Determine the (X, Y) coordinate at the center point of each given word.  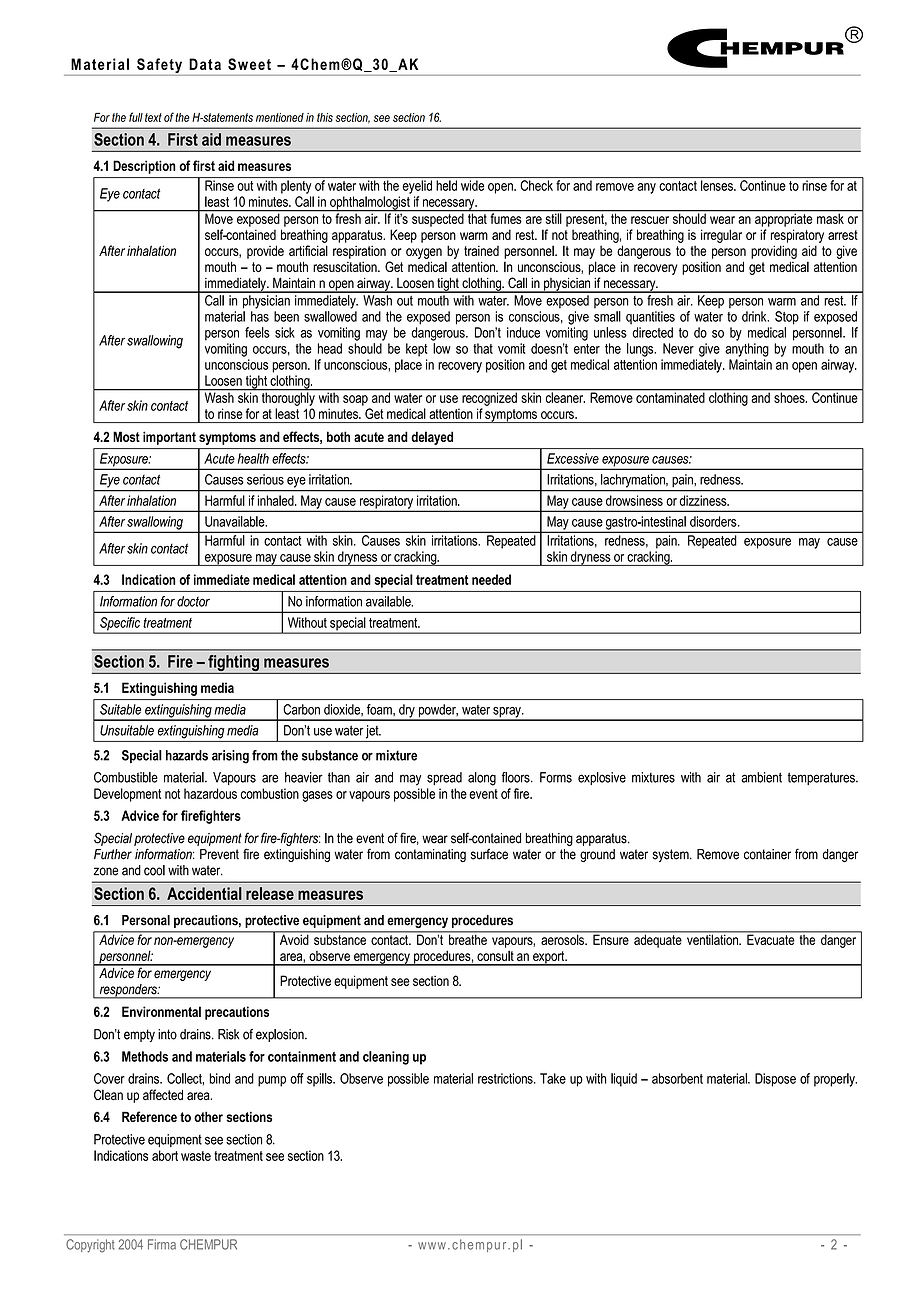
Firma (162, 1244)
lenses (718, 185)
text (153, 117)
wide (472, 185)
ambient (761, 777)
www (432, 1246)
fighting (233, 664)
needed (491, 579)
